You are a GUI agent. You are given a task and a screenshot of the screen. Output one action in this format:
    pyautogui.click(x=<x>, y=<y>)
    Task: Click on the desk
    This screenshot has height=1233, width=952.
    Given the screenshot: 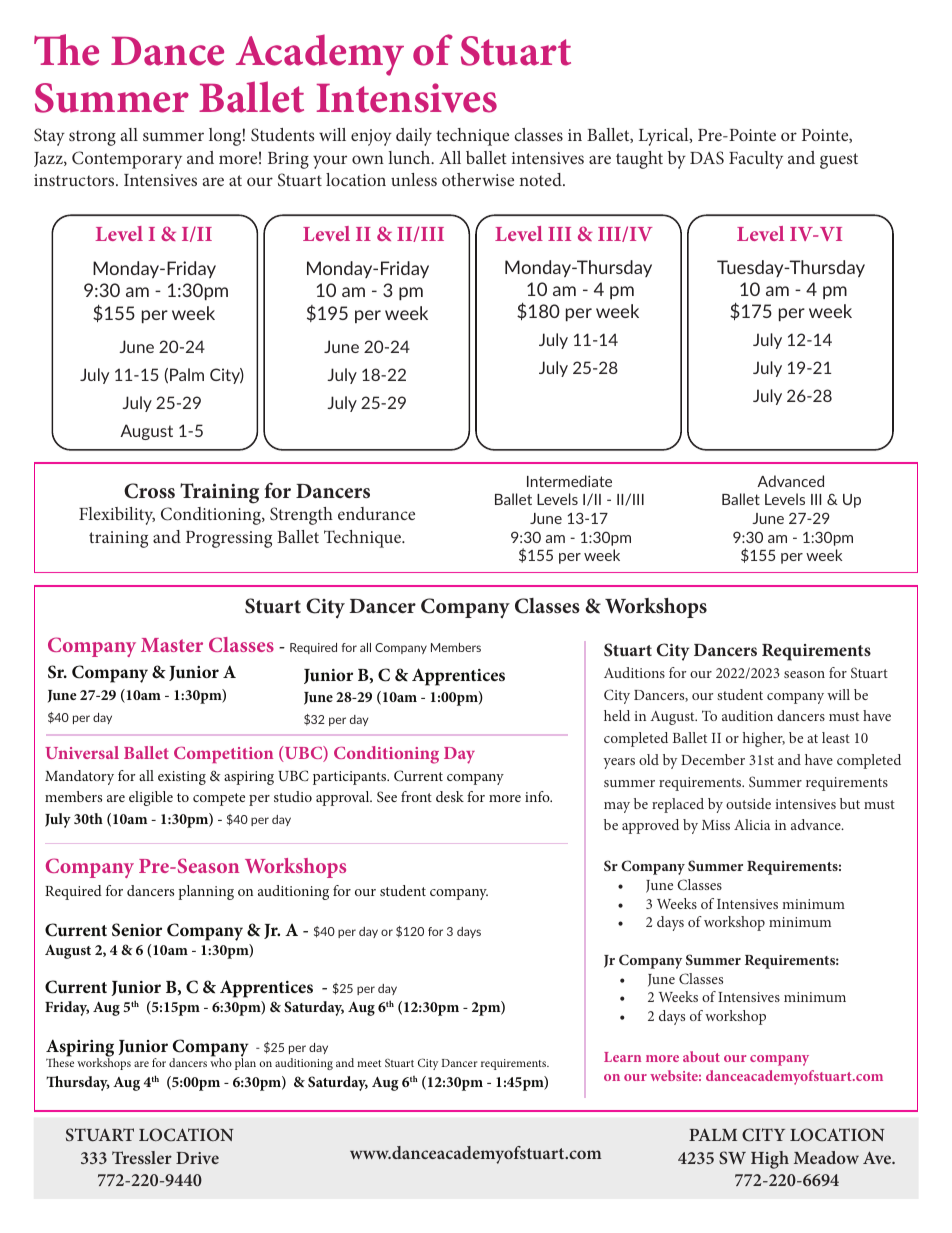 What is the action you would take?
    pyautogui.click(x=450, y=796)
